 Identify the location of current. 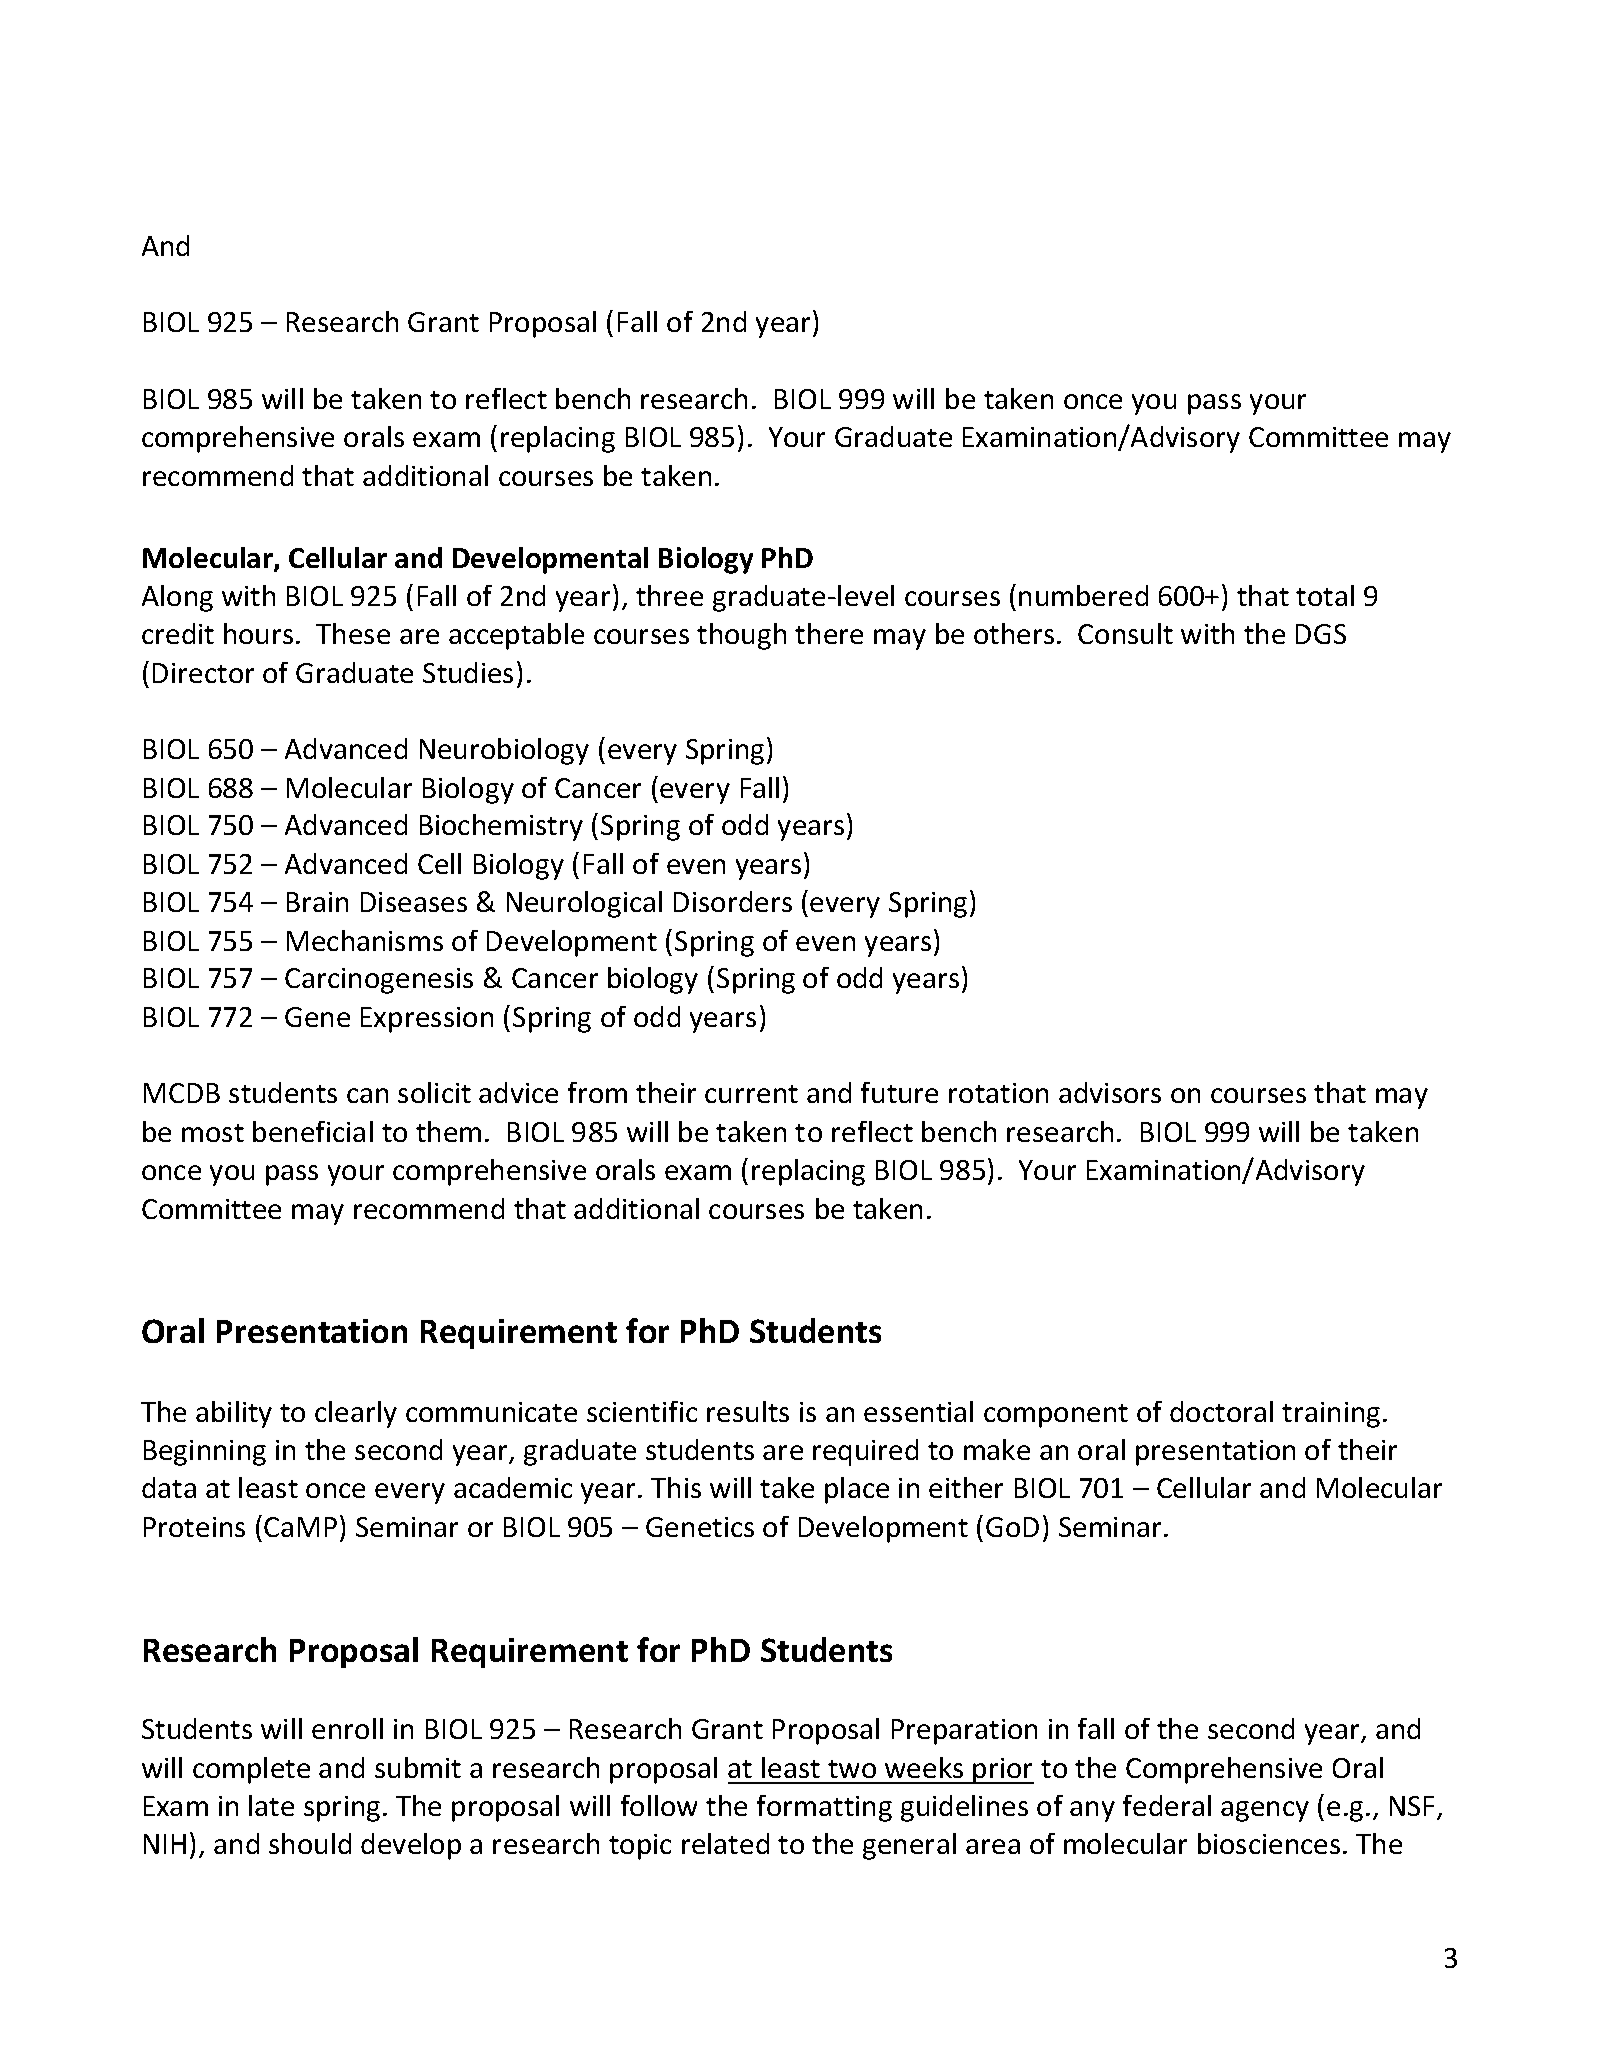
(751, 1094).
